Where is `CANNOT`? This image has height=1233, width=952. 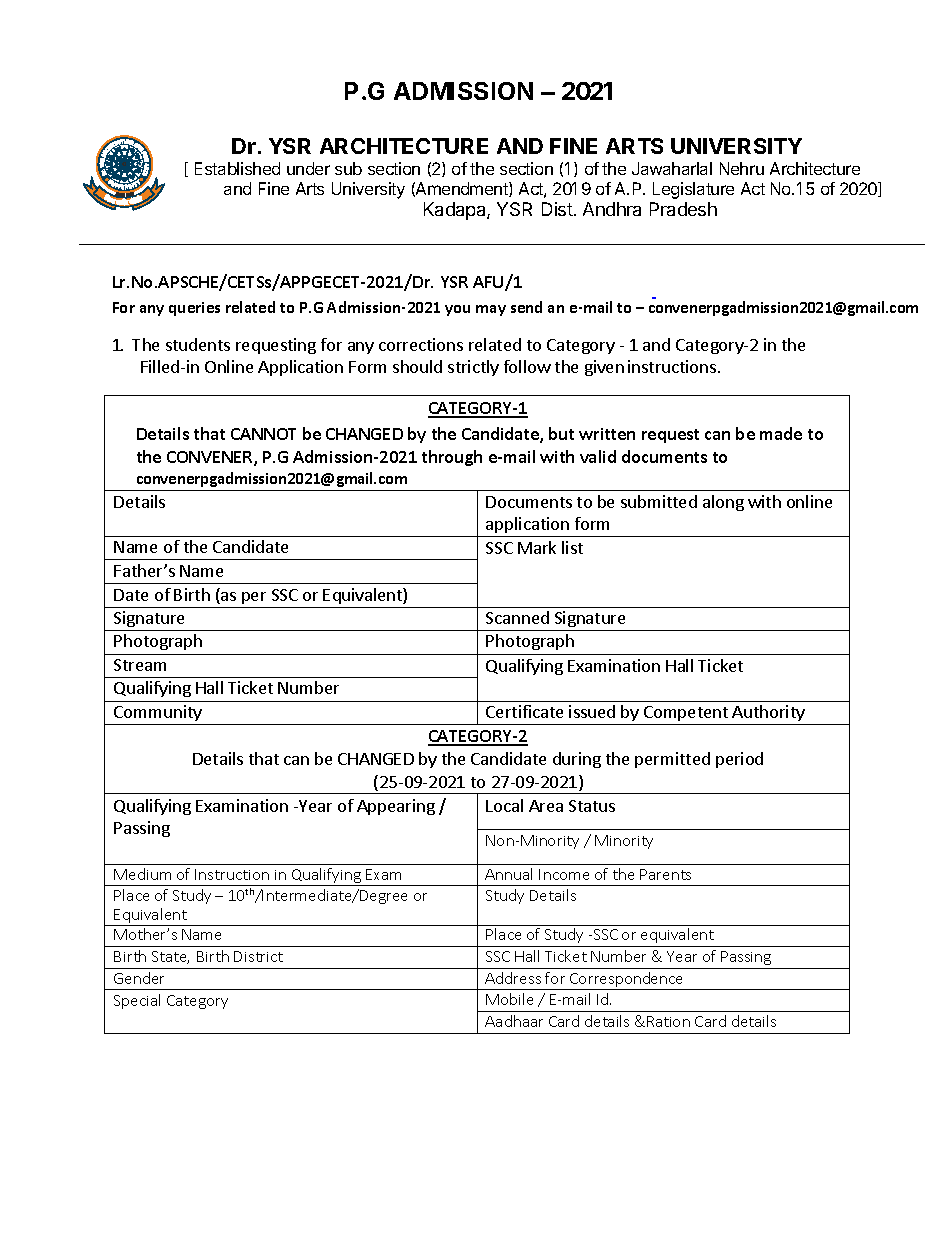
CANNOT is located at coordinates (263, 434).
